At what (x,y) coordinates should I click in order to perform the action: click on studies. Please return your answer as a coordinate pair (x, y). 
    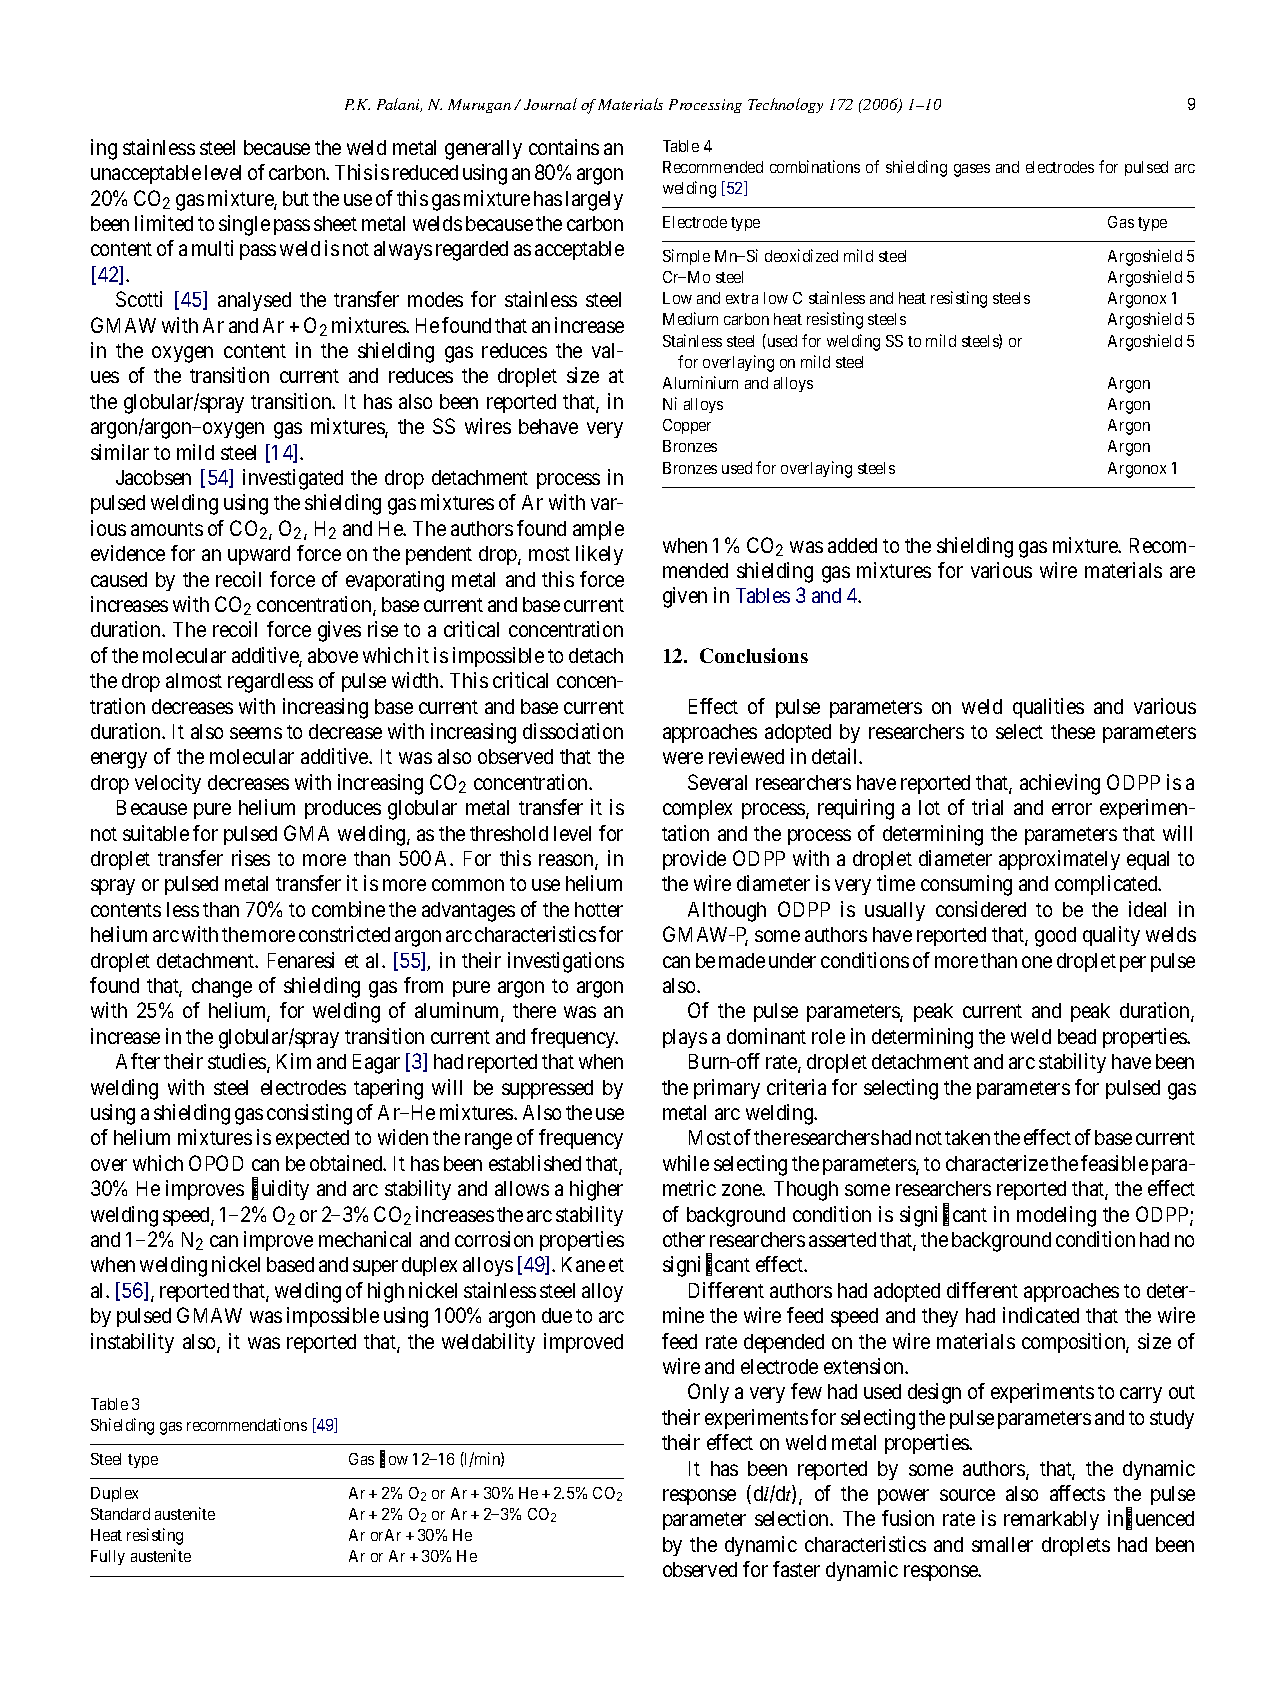
    Looking at the image, I should click on (238, 1062).
